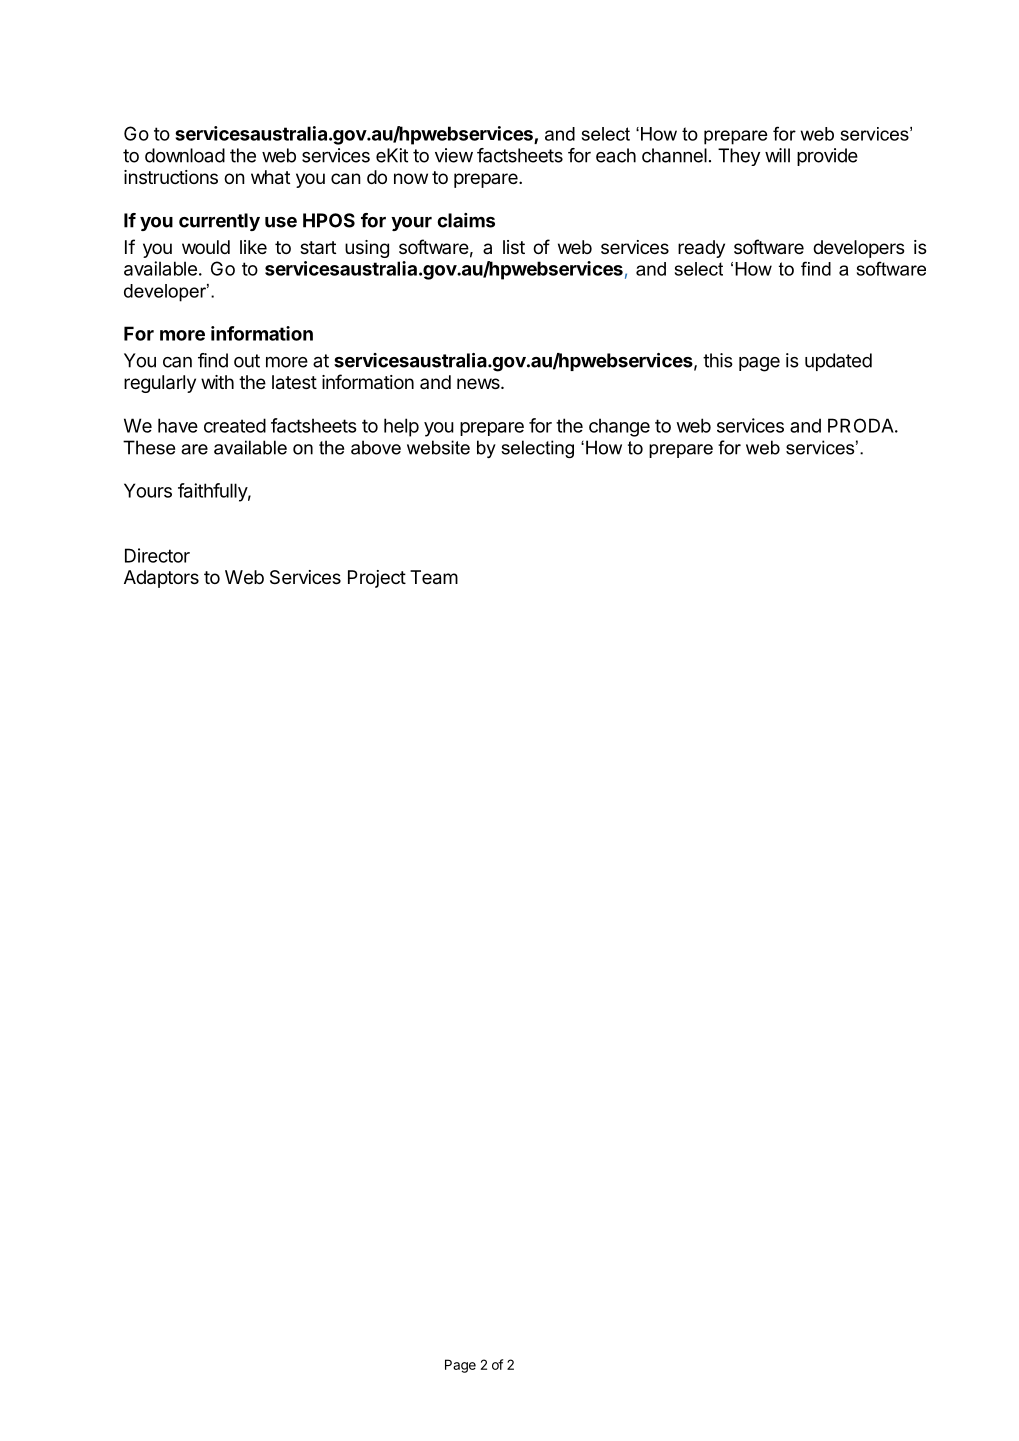  Describe the element at coordinates (161, 579) in the screenshot. I see `Adaptors` at that location.
